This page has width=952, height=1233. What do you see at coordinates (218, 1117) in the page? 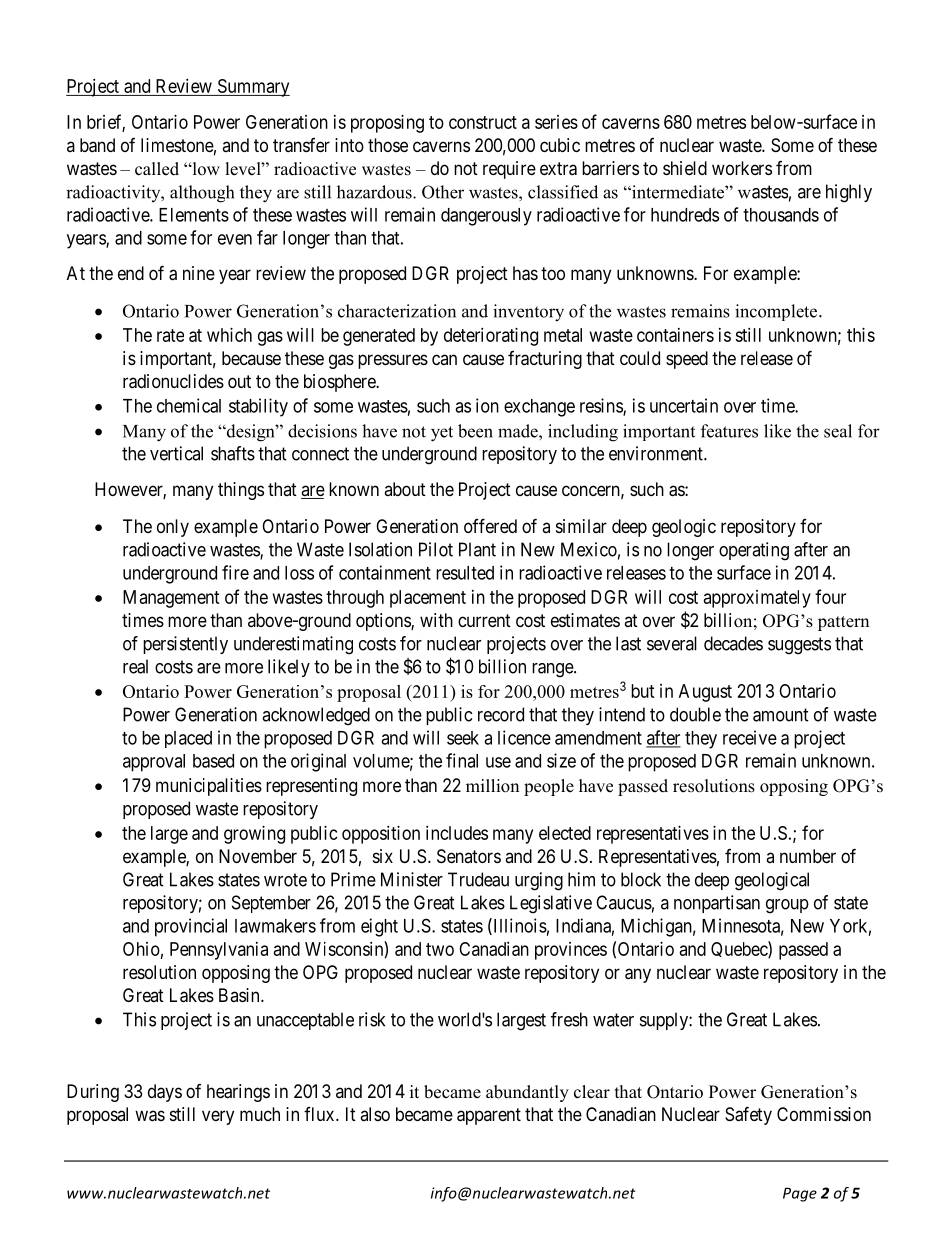
I see `very` at bounding box center [218, 1117].
